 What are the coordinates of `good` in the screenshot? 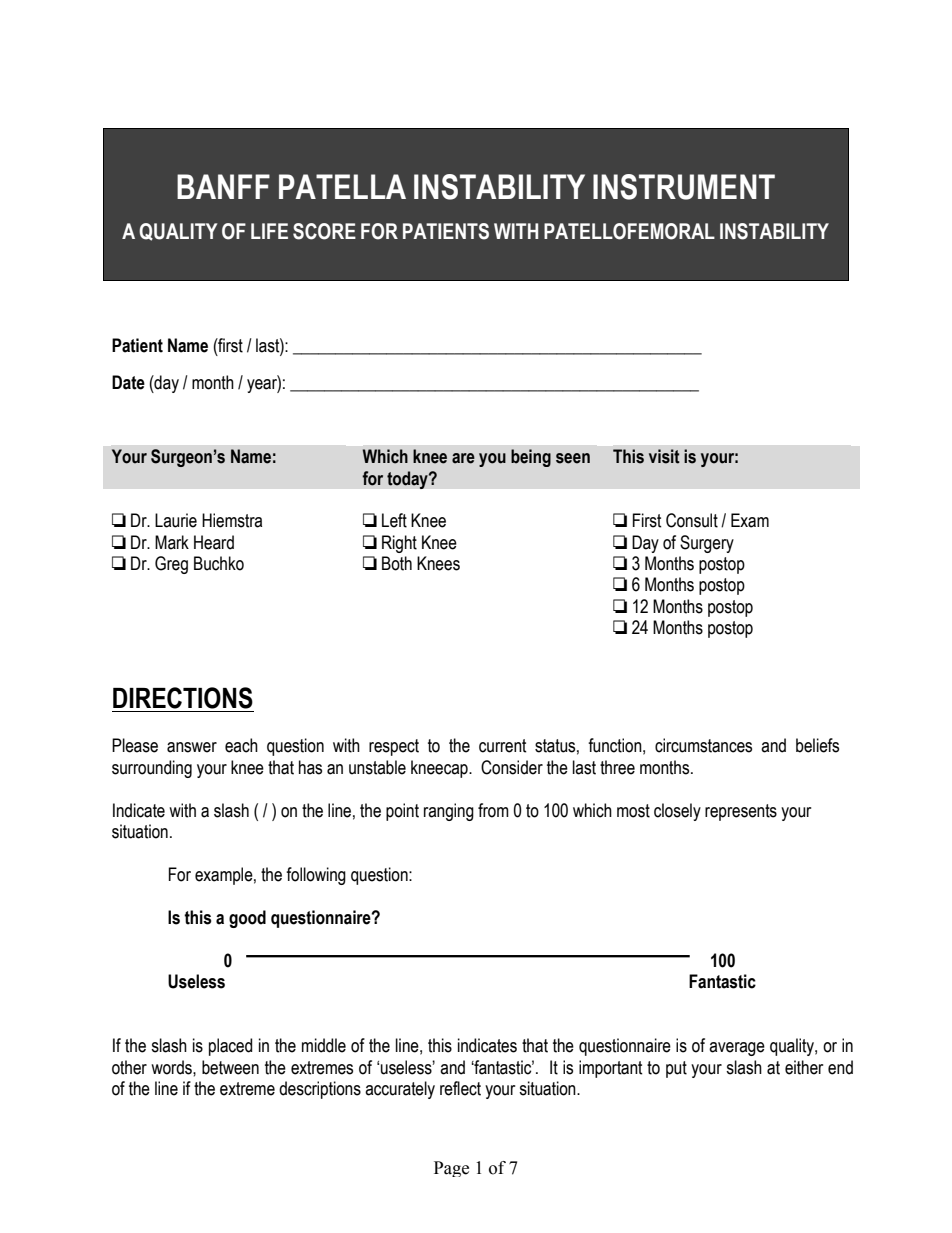 It's located at (247, 919).
